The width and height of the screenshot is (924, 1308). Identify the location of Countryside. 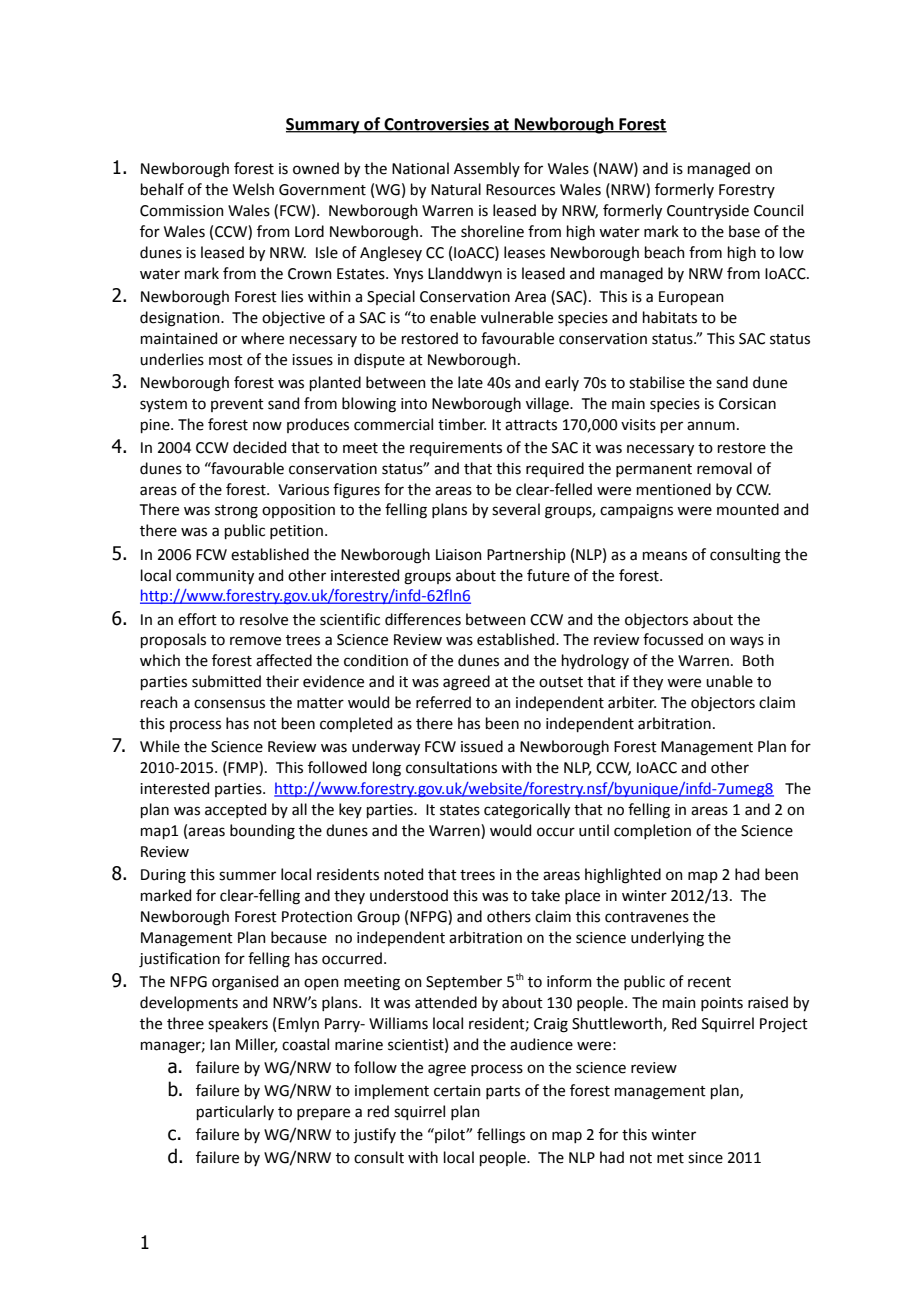
(708, 211).
